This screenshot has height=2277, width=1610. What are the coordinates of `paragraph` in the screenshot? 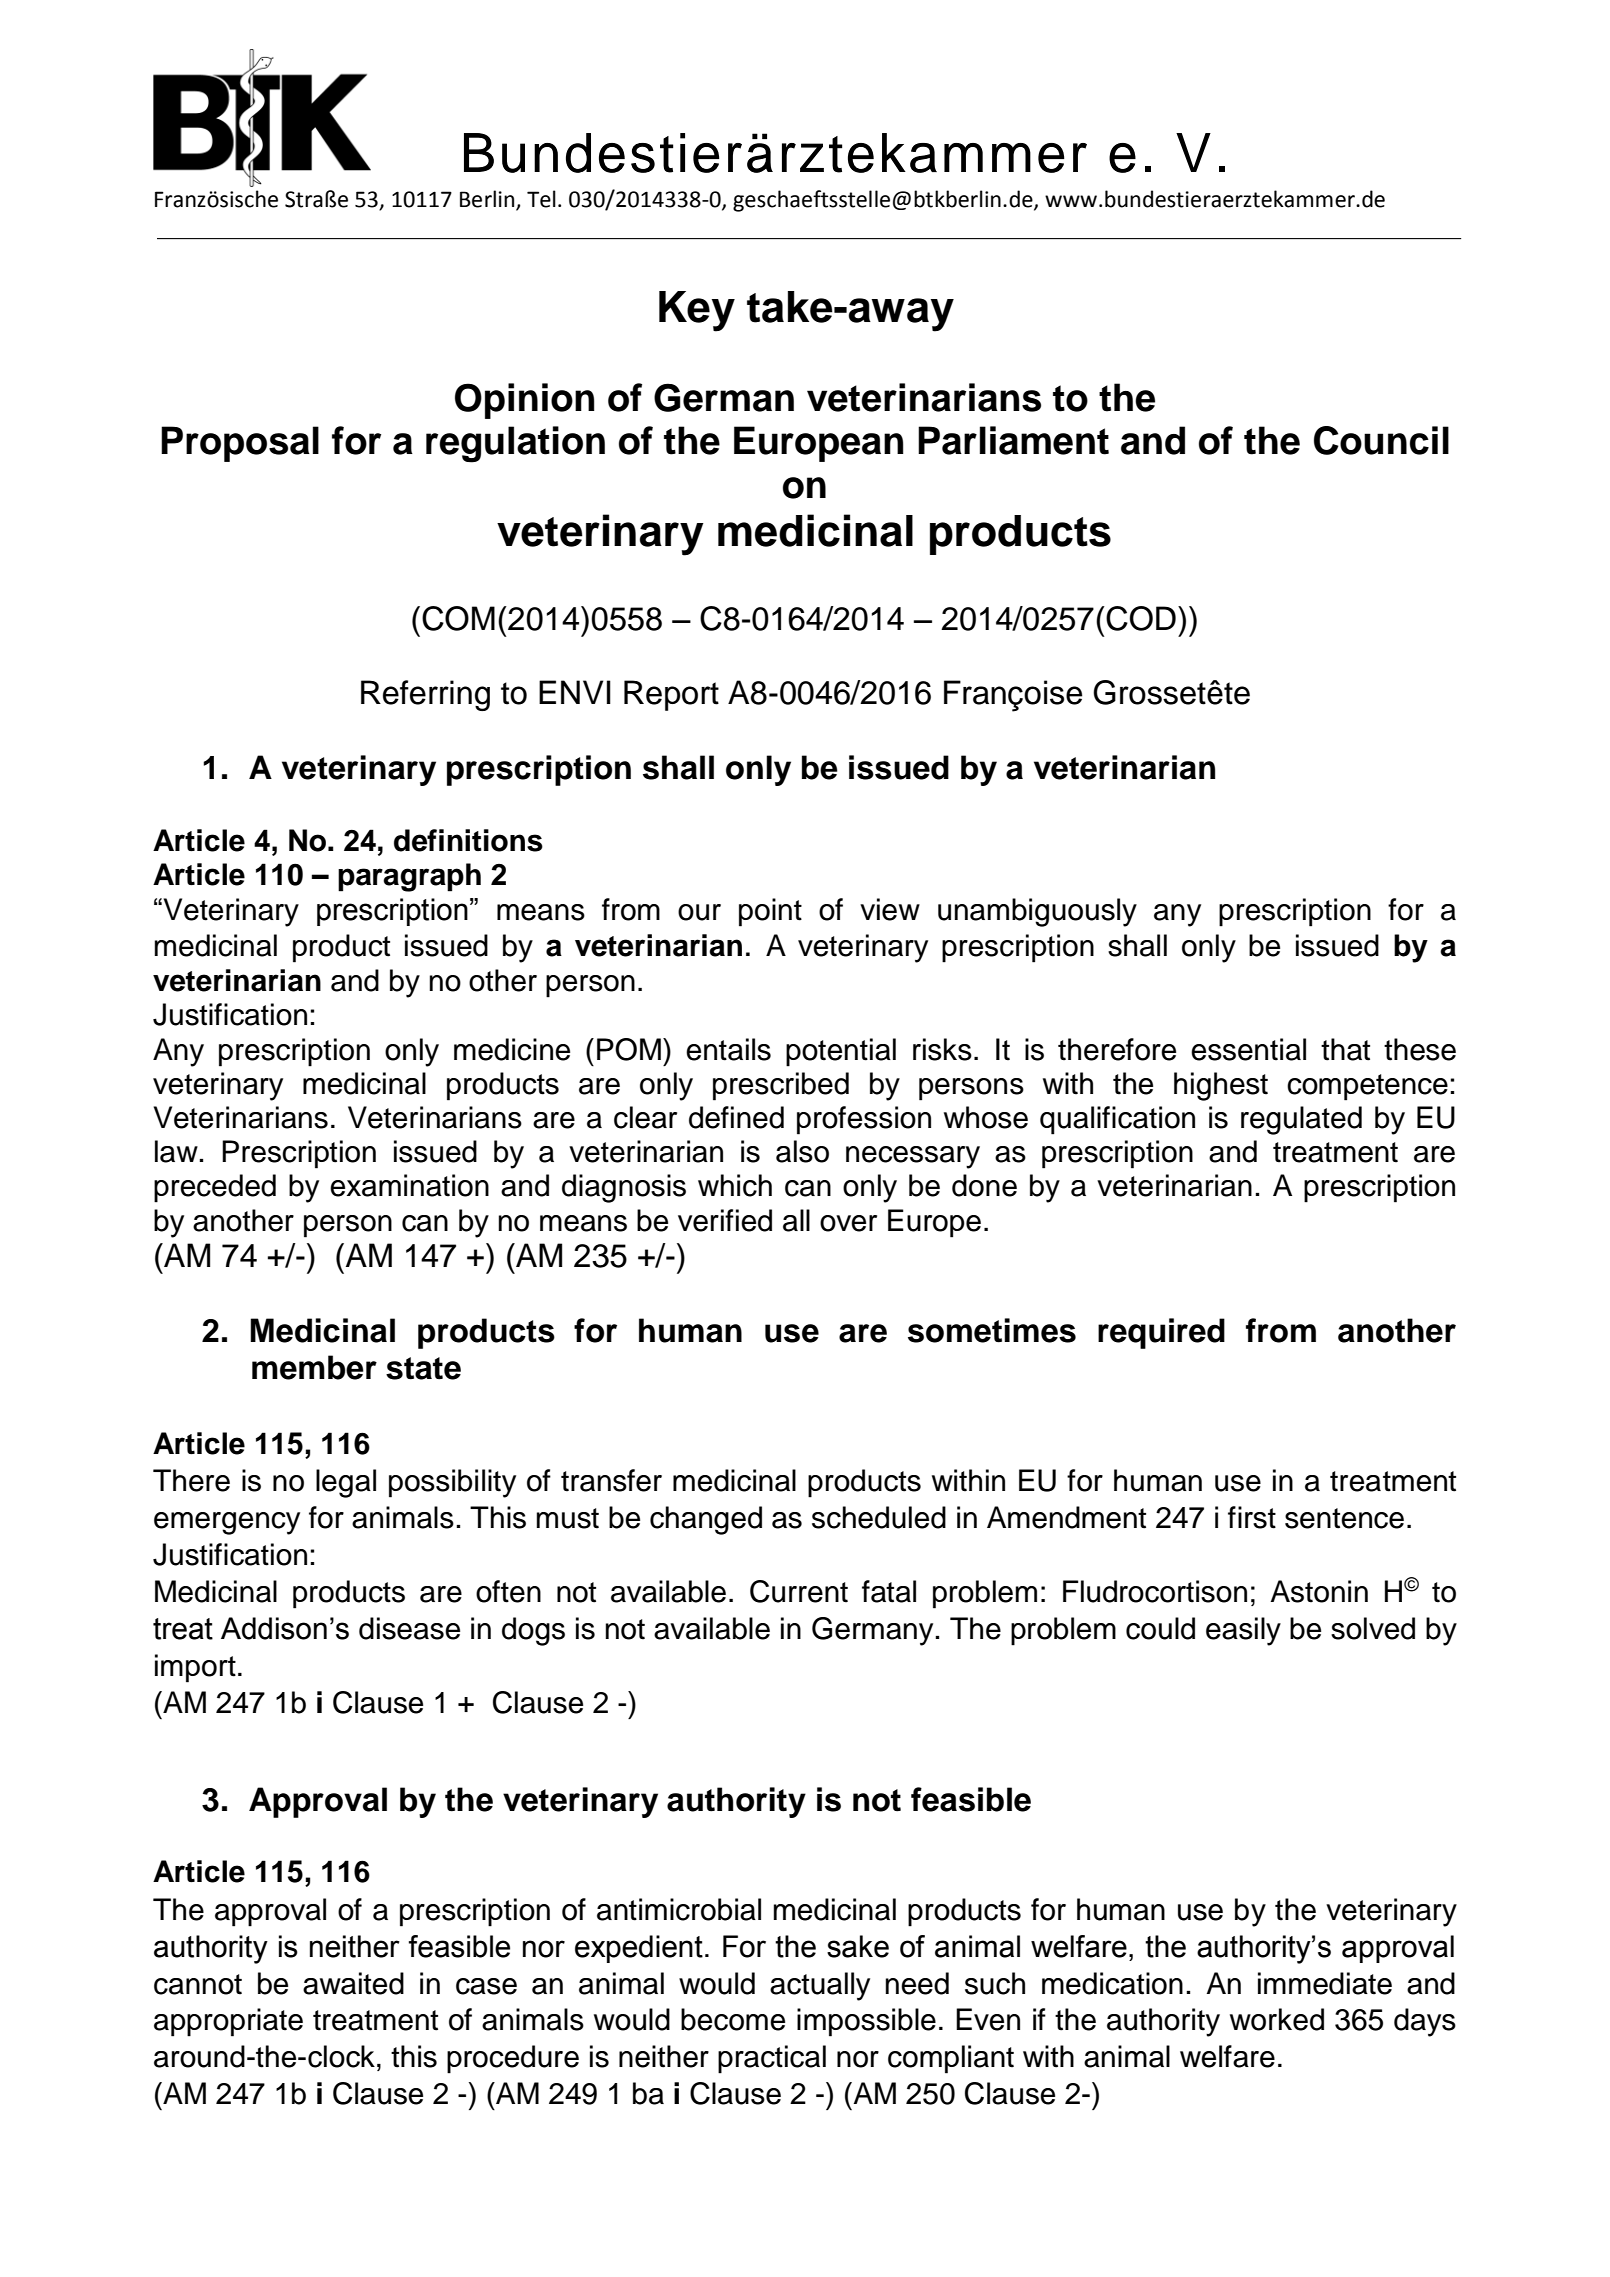 It's located at (409, 877).
